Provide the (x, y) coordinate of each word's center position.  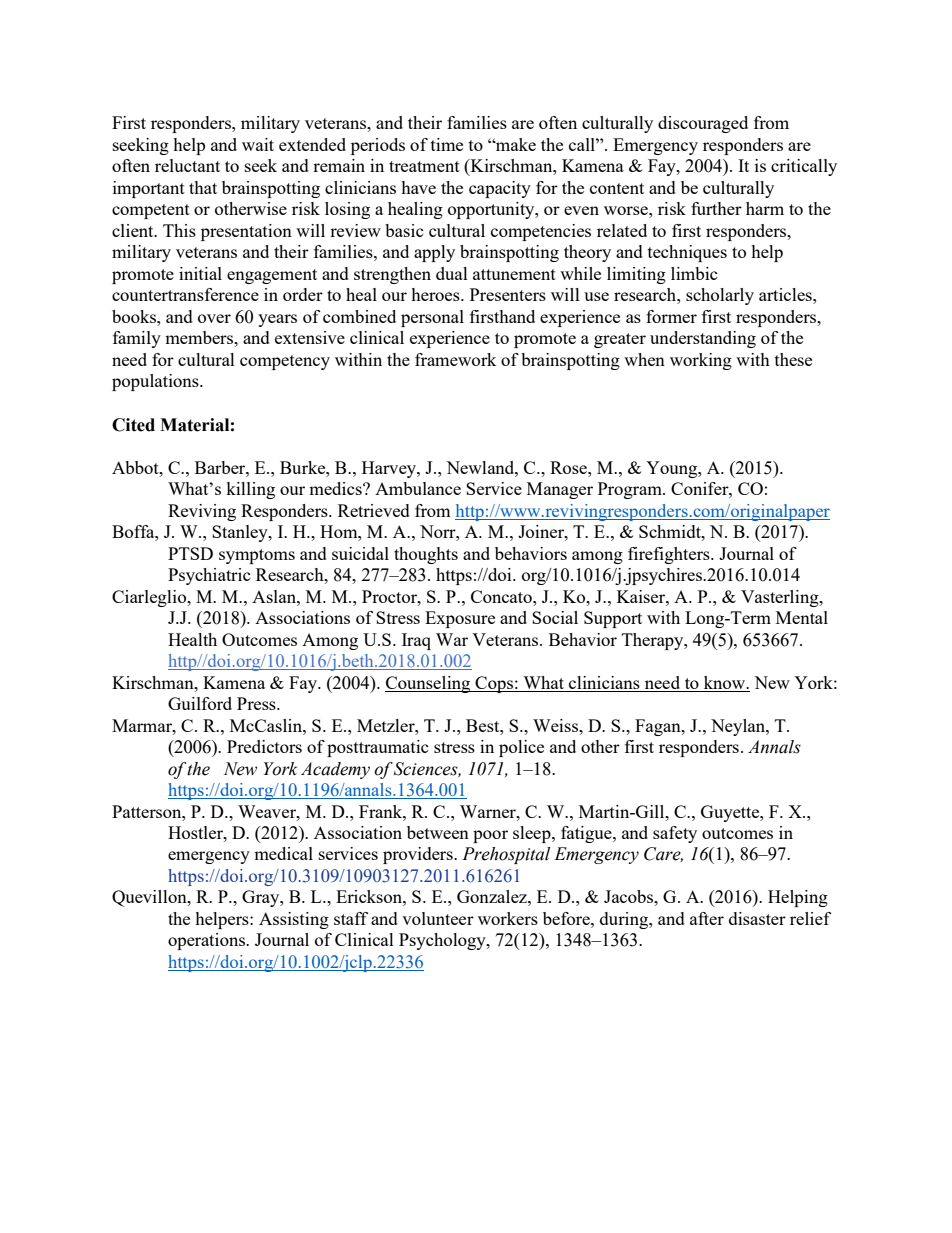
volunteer (438, 918)
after (707, 918)
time (447, 144)
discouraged (703, 124)
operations (207, 941)
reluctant (187, 165)
